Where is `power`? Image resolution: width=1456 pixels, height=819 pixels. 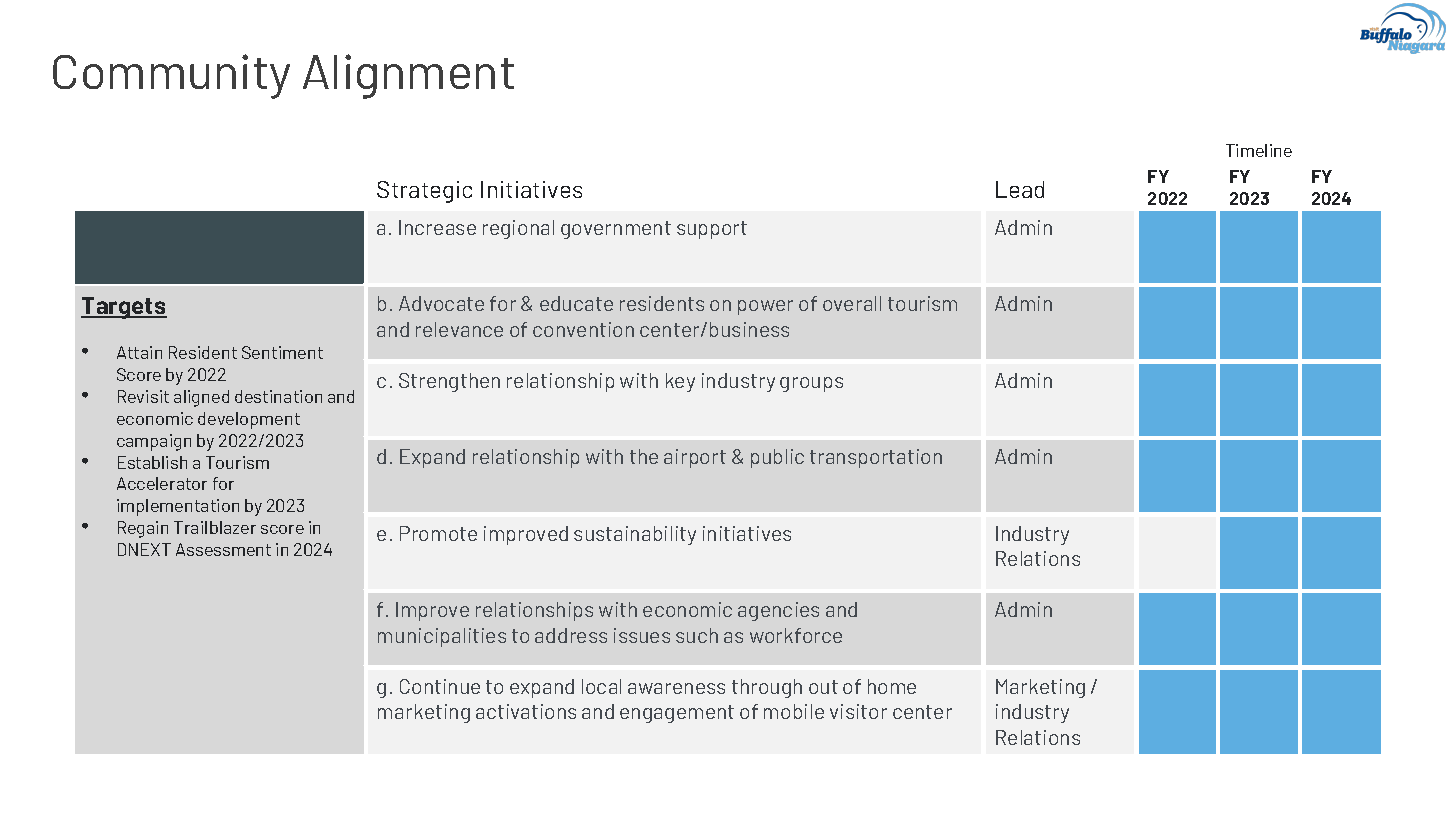
power is located at coordinates (765, 307).
